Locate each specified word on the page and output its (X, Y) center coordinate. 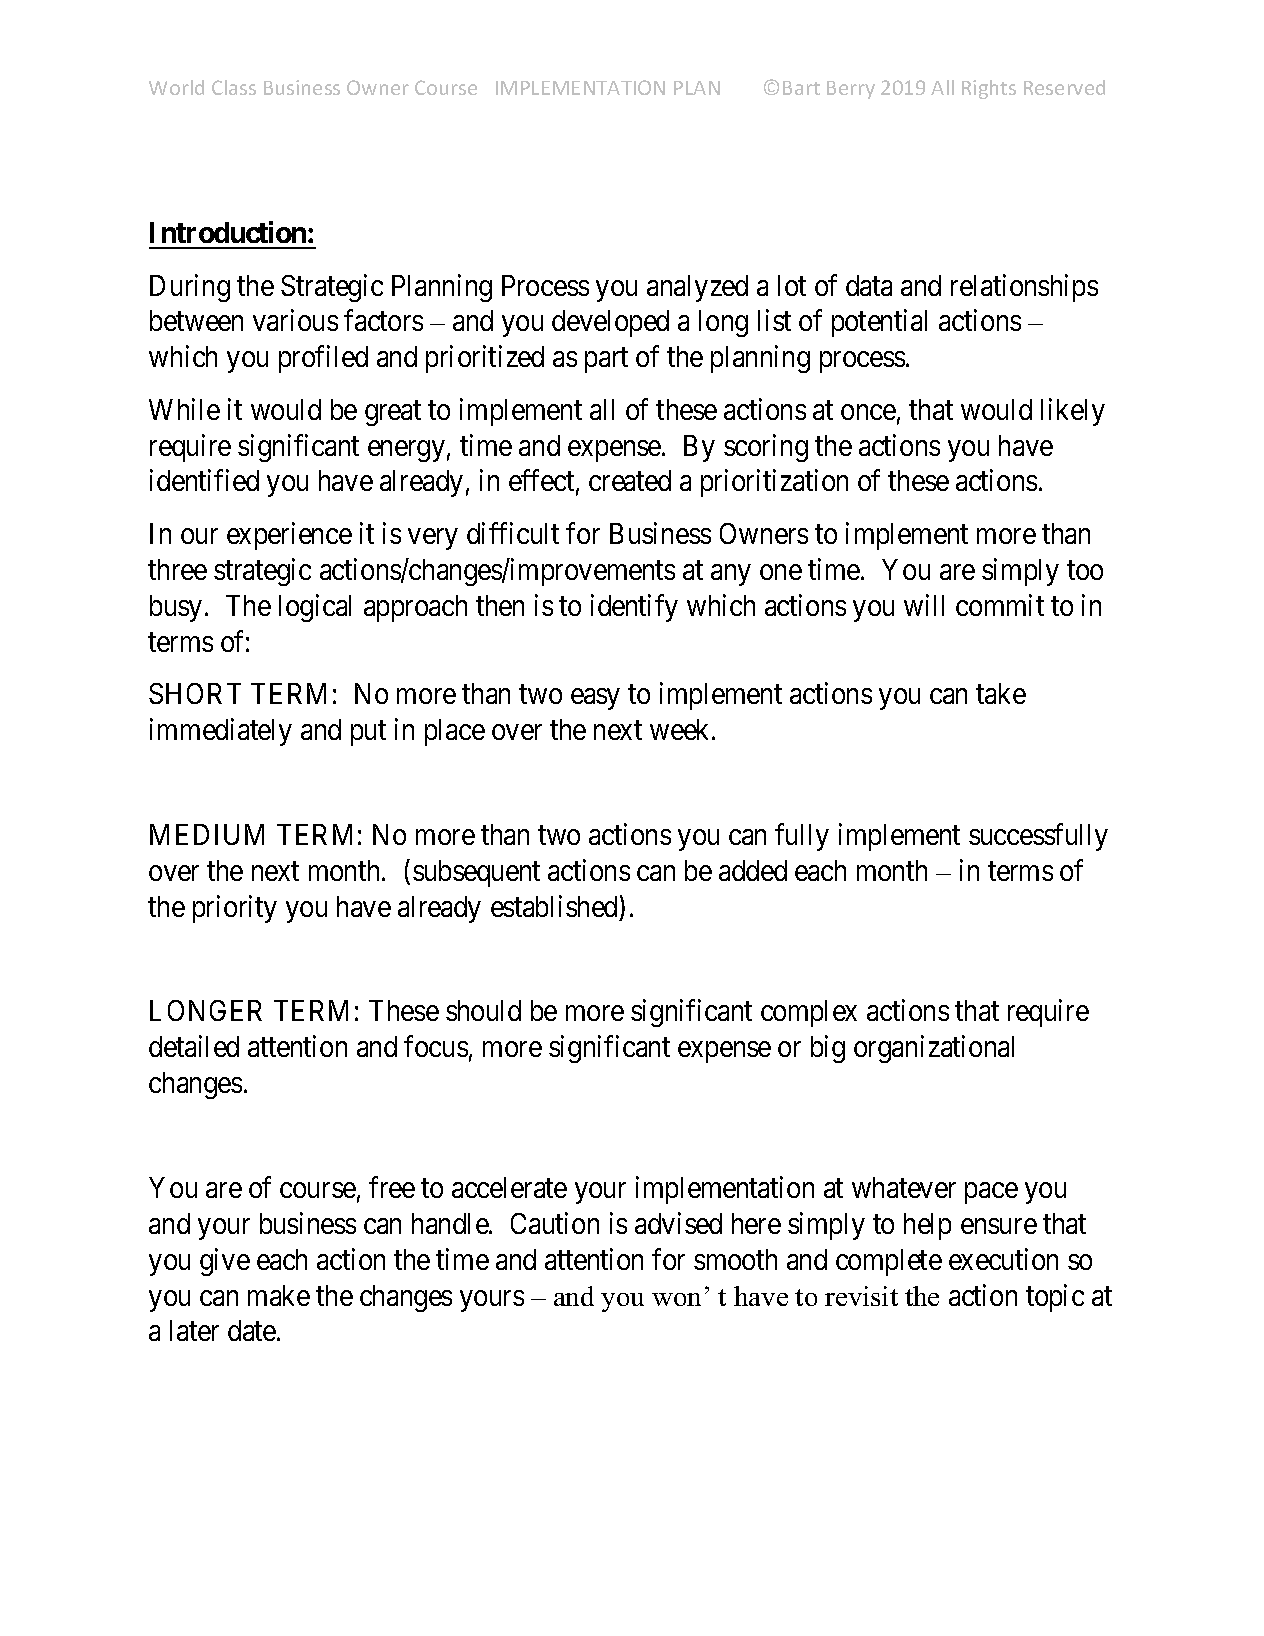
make (279, 1295)
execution (1003, 1259)
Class (234, 87)
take (1001, 693)
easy (595, 699)
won (676, 1299)
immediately (221, 732)
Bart (801, 88)
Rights (989, 89)
